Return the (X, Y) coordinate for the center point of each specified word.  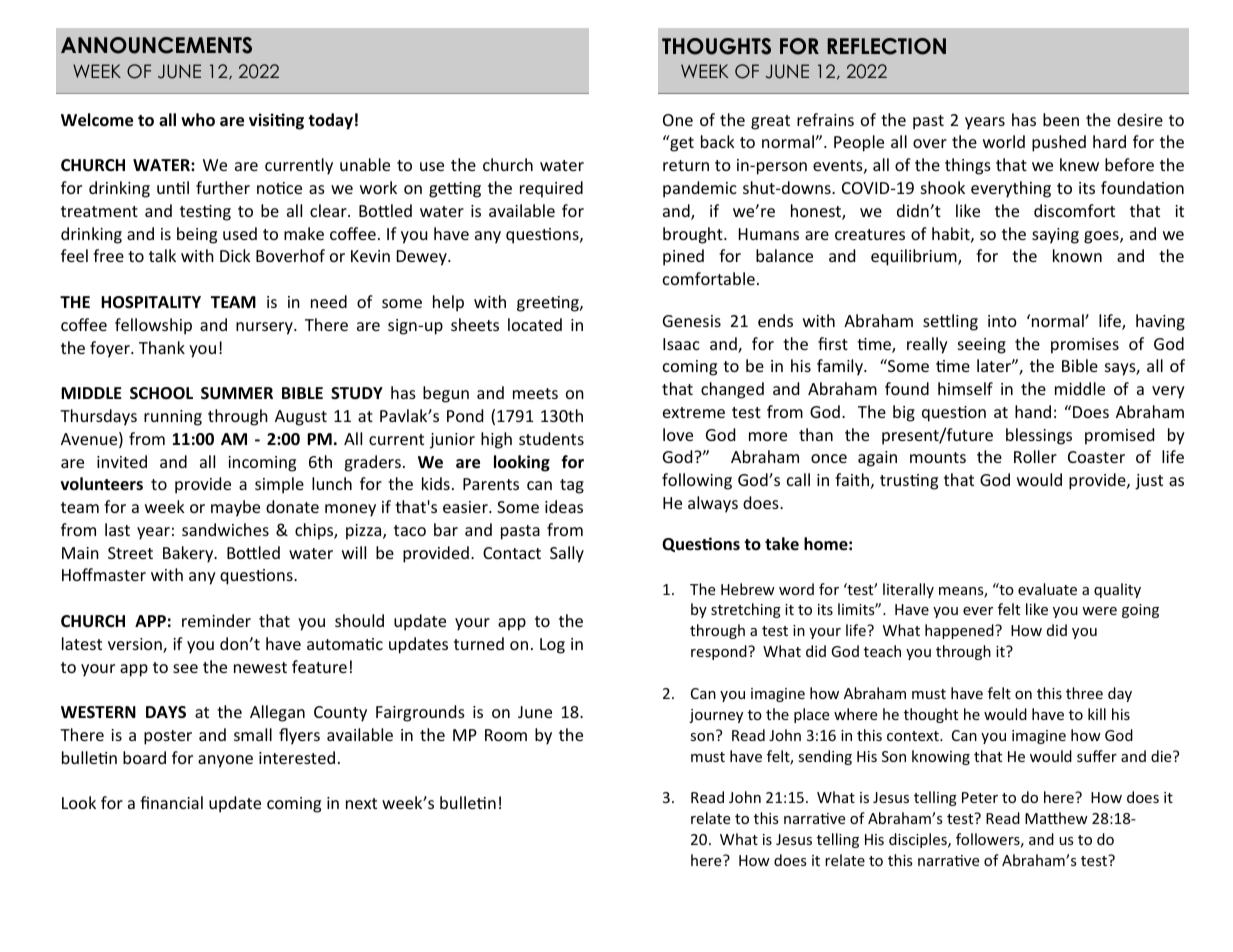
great (770, 122)
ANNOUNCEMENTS (156, 45)
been (1061, 119)
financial (171, 802)
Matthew (1056, 818)
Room (506, 735)
